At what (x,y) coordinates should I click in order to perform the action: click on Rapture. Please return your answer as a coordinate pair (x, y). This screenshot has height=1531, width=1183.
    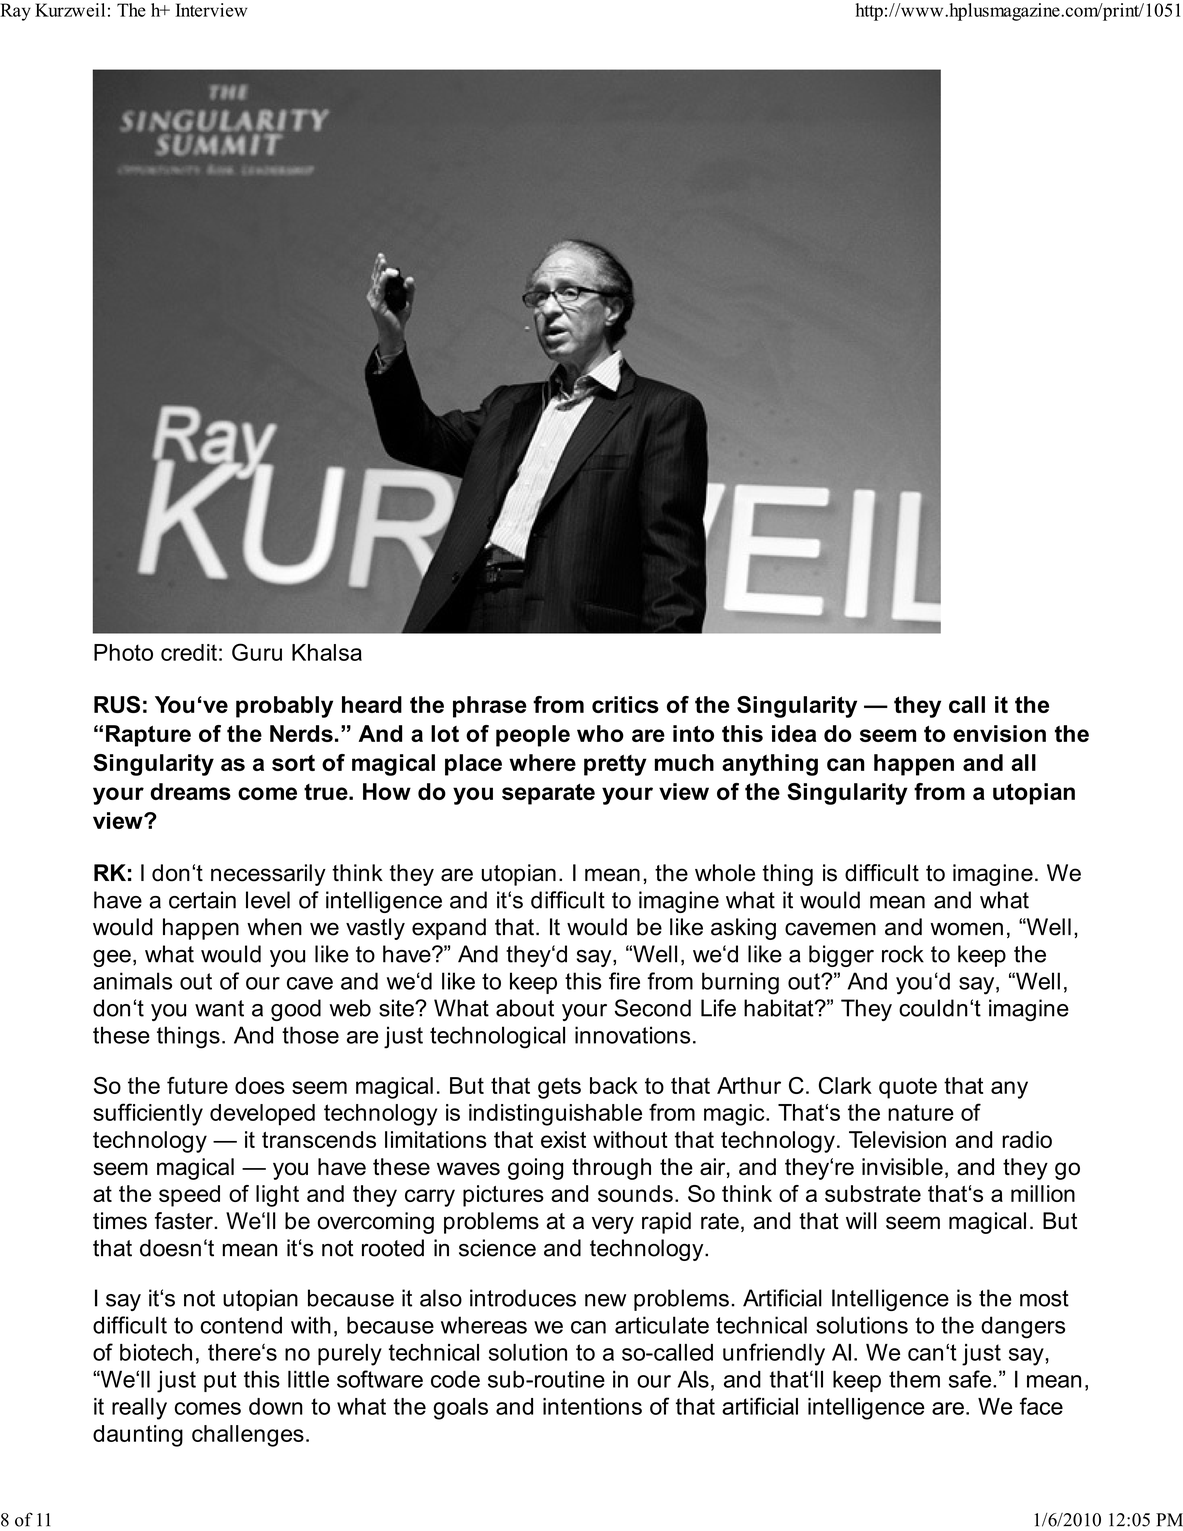
    Looking at the image, I should click on (148, 736).
